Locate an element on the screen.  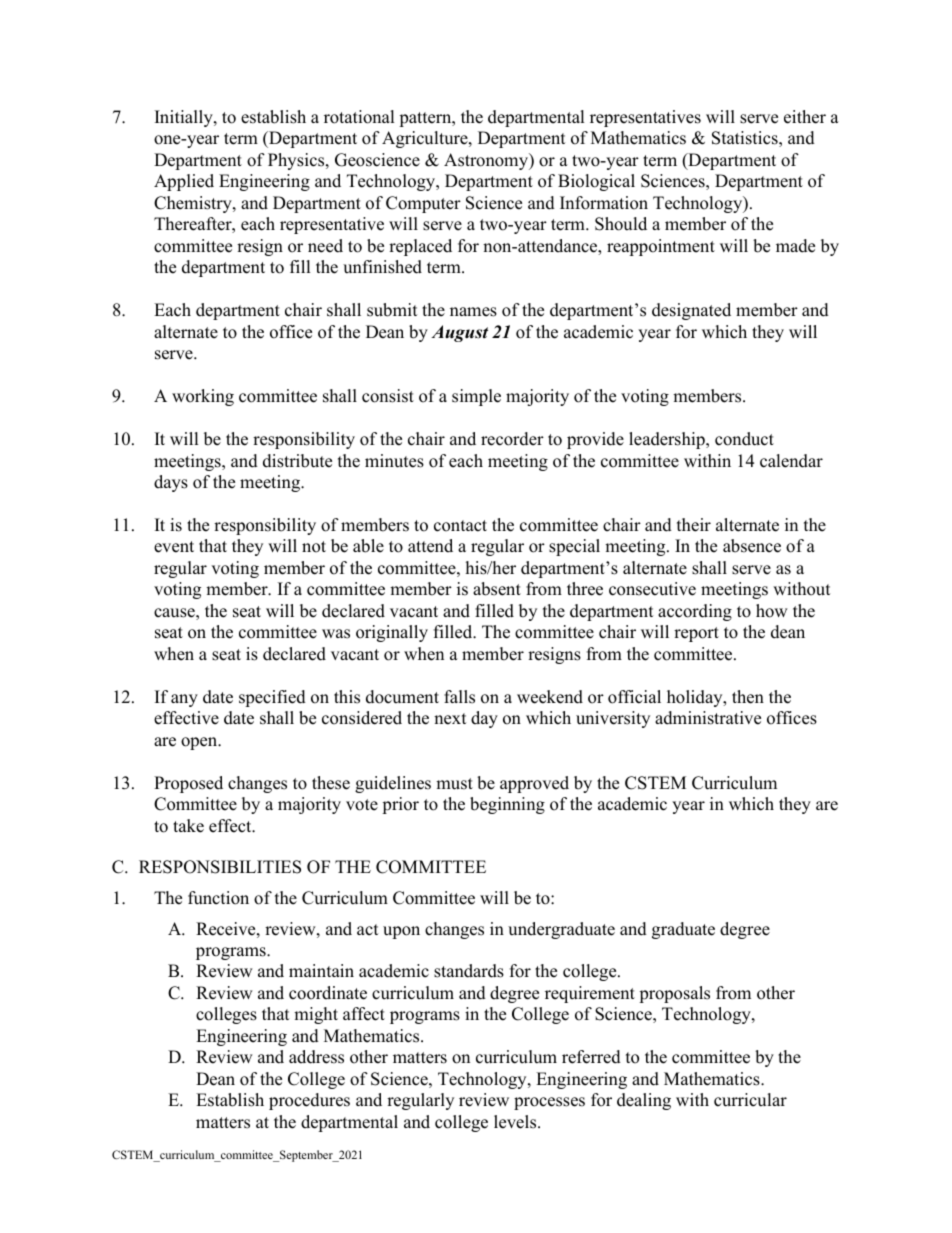
August is located at coordinates (459, 333).
